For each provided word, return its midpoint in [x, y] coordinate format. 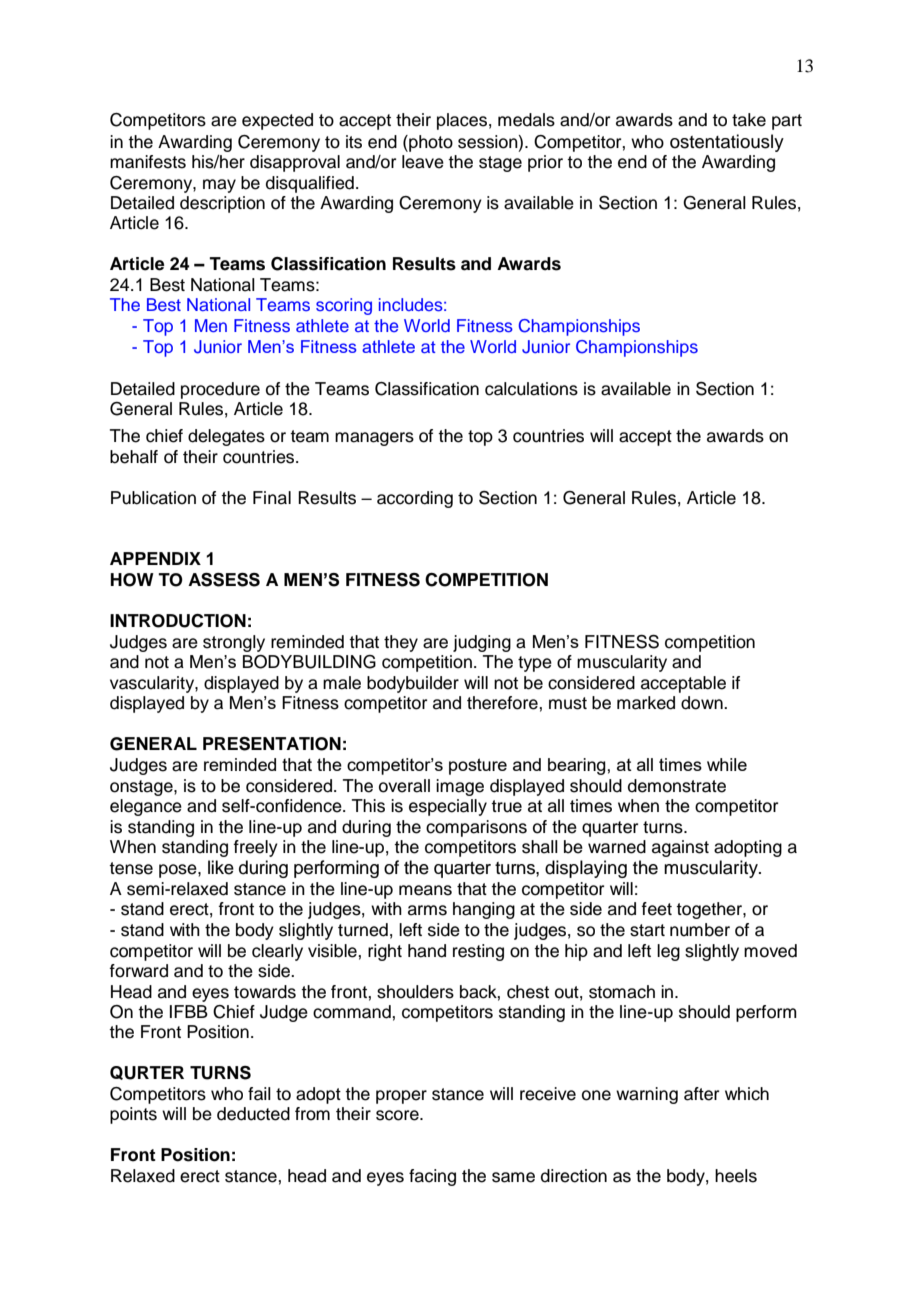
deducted [253, 1114]
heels [736, 1176]
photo [430, 143]
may [219, 186]
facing [432, 1177]
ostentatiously [727, 143]
